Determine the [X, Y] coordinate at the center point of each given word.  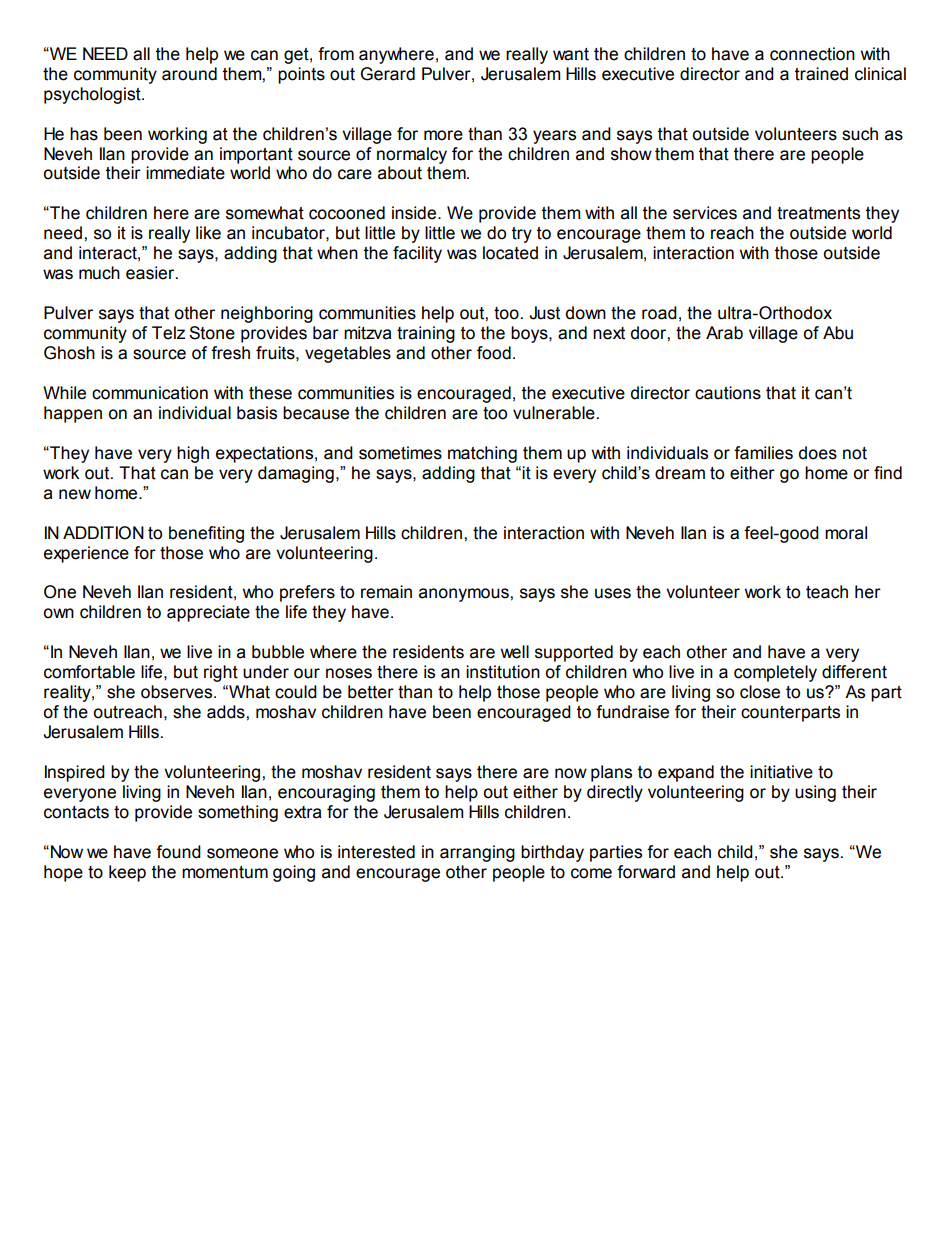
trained [821, 74]
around [189, 74]
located [510, 253]
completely [775, 673]
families [763, 453]
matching [482, 454]
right [221, 673]
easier [151, 273]
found [178, 852]
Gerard [388, 74]
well [515, 652]
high [193, 454]
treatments [818, 213]
